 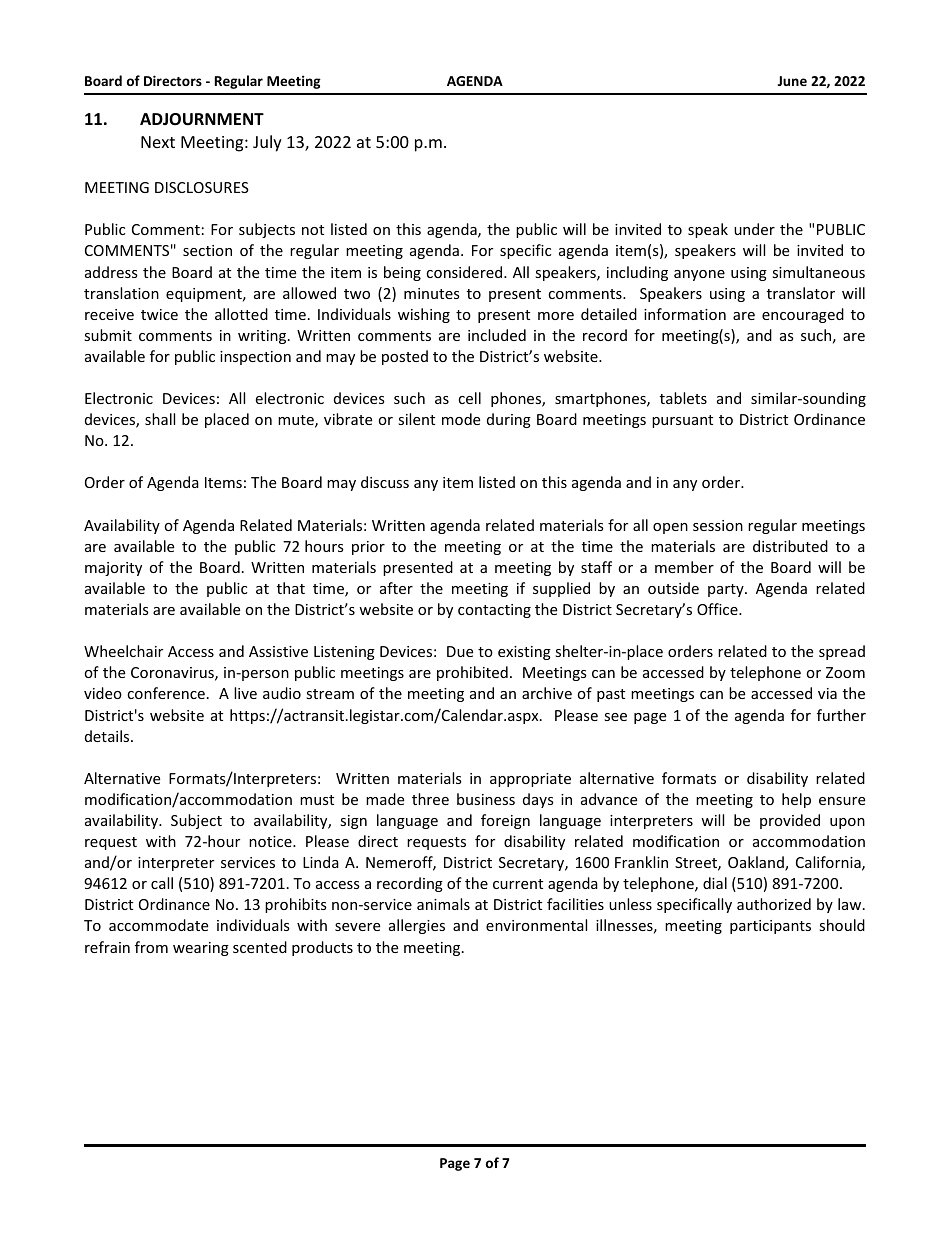 I want to click on ADJOURNMENT, so click(x=202, y=119).
